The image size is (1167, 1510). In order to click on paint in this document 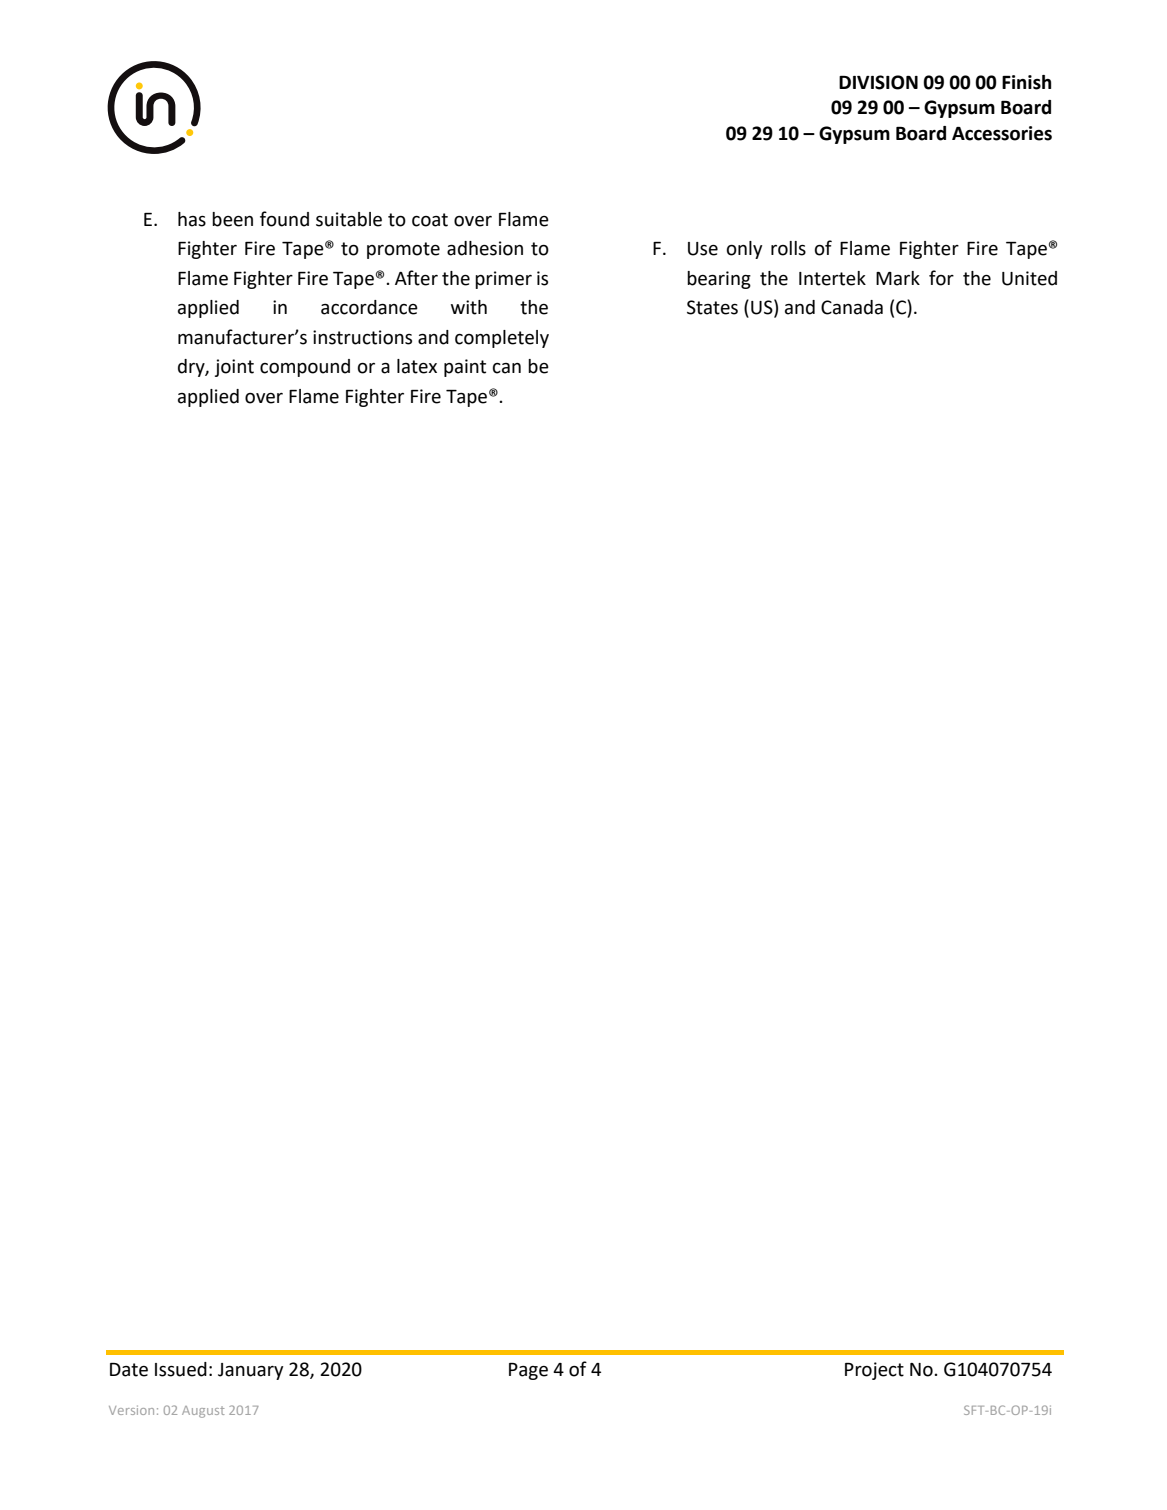, I will do `click(465, 368)`.
